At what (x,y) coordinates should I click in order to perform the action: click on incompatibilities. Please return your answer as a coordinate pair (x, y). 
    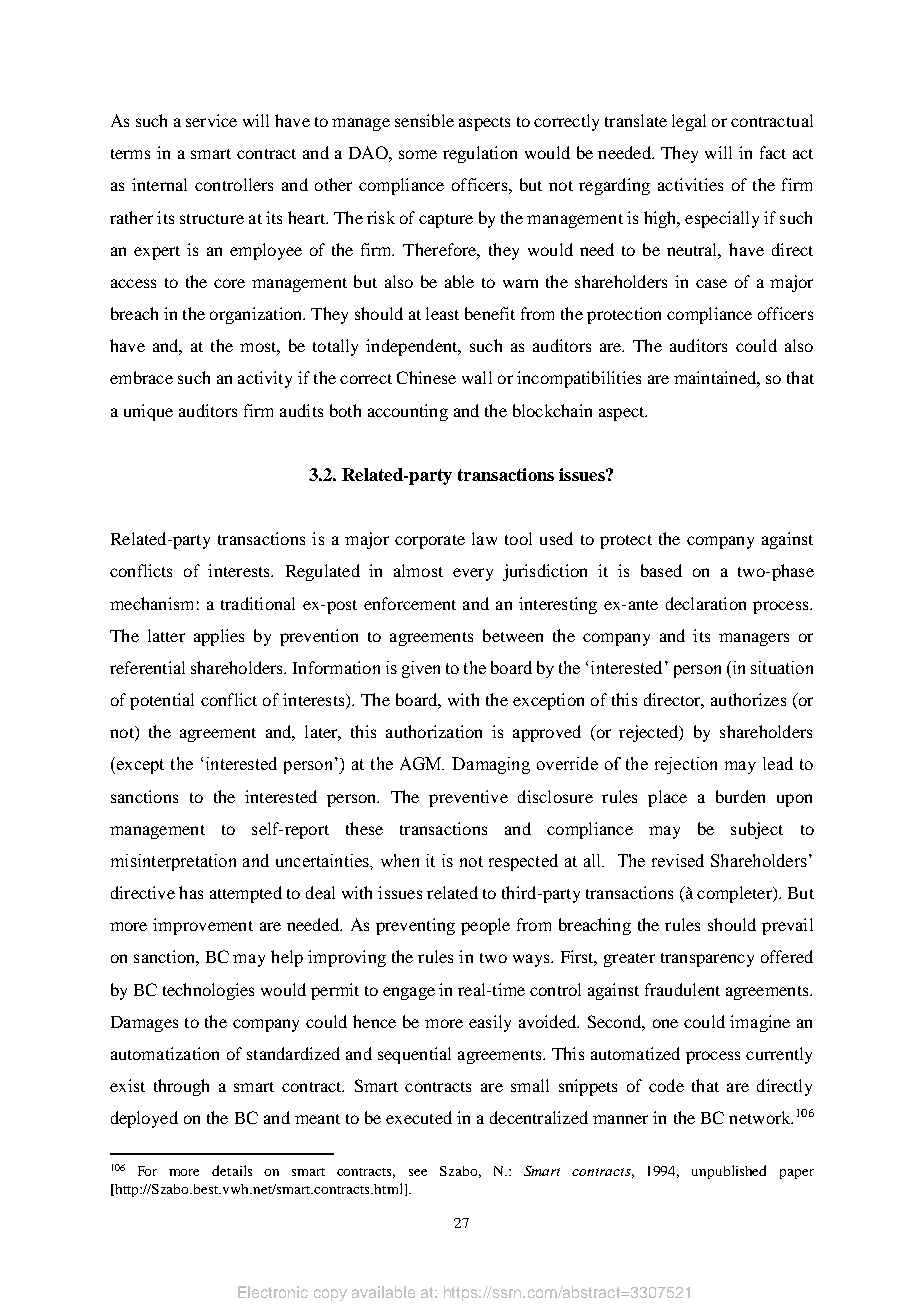
    Looking at the image, I should click on (579, 379).
